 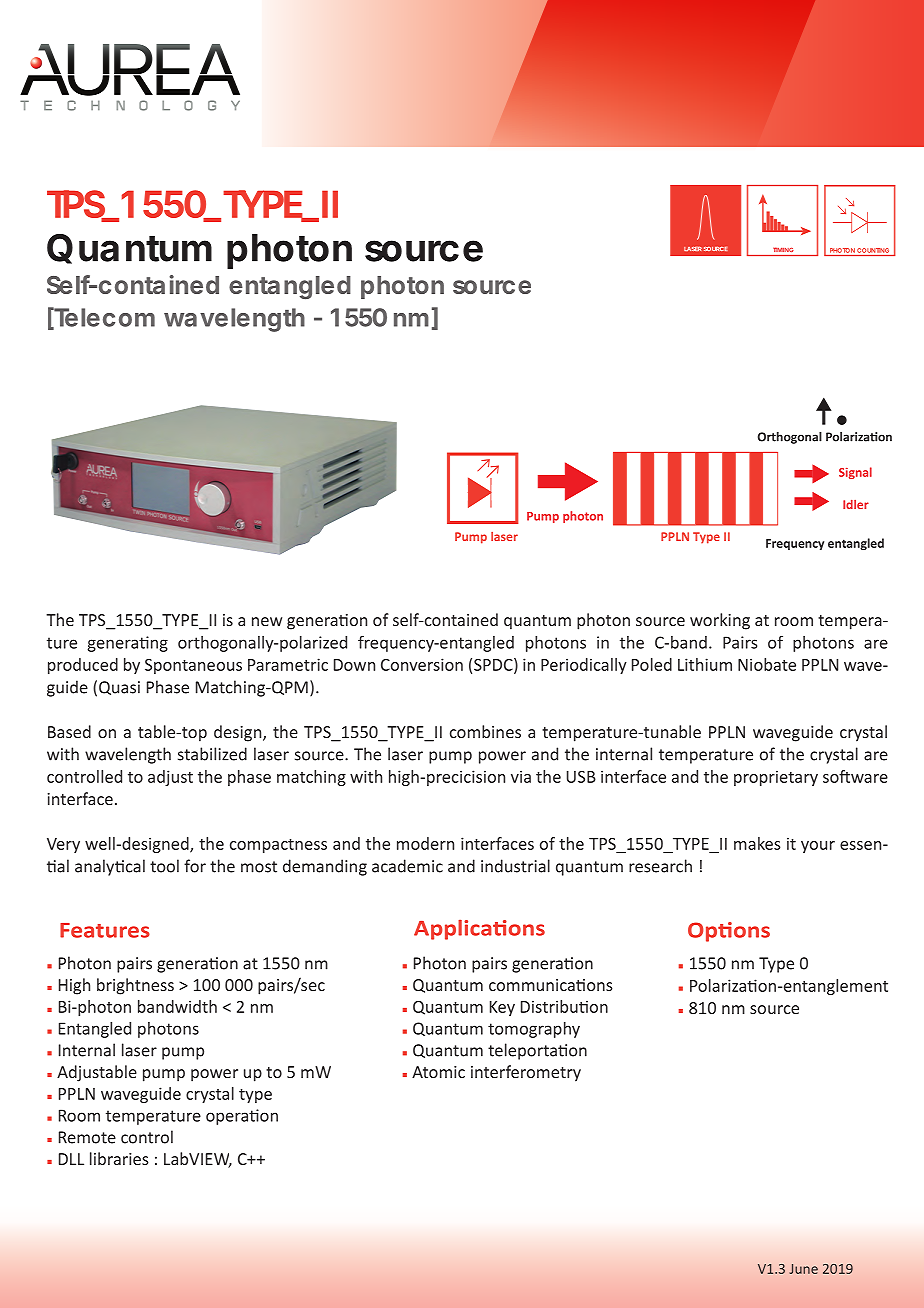 I want to click on Atomic, so click(x=438, y=1072).
